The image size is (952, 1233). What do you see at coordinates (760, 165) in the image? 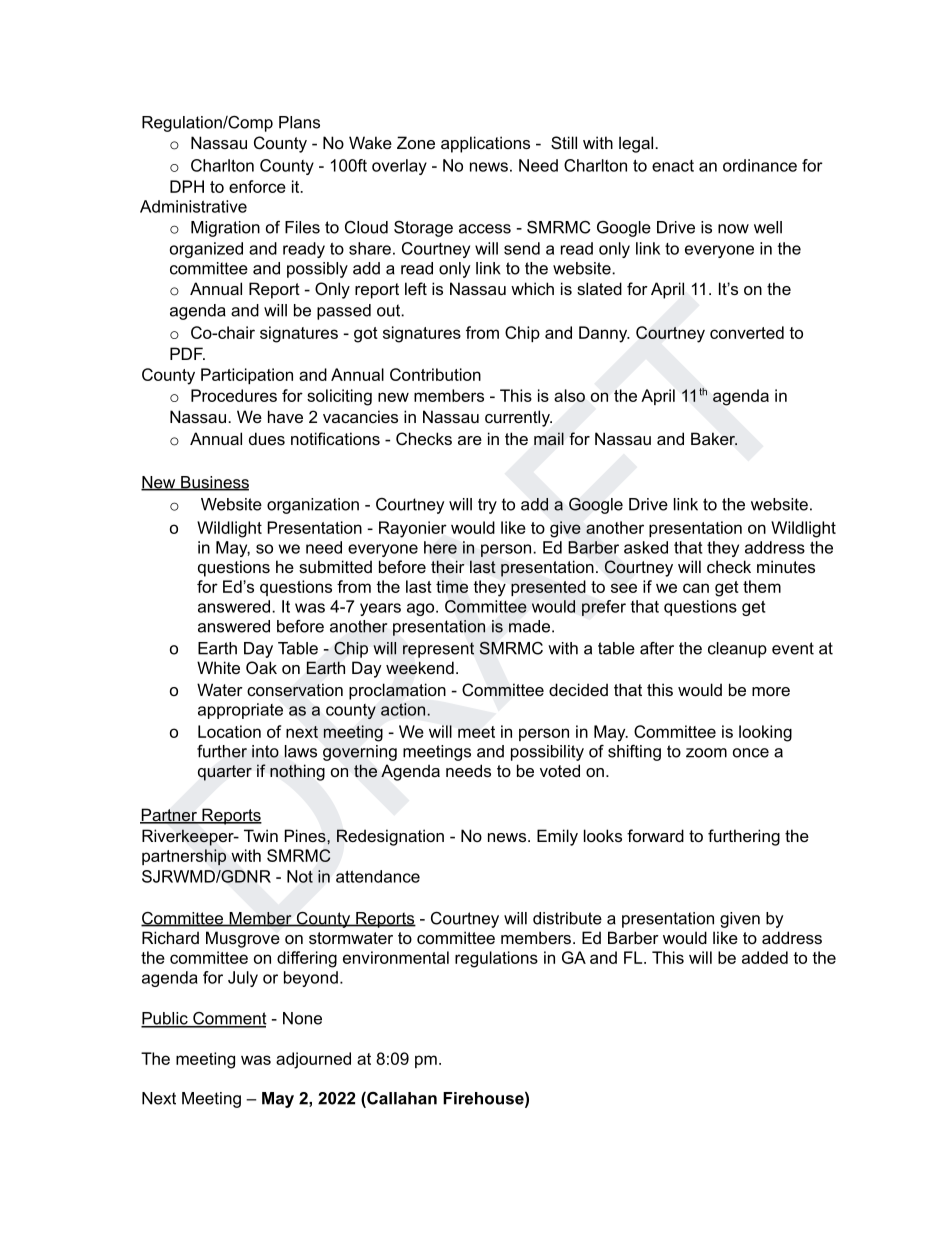
I see `ordinance` at bounding box center [760, 165].
